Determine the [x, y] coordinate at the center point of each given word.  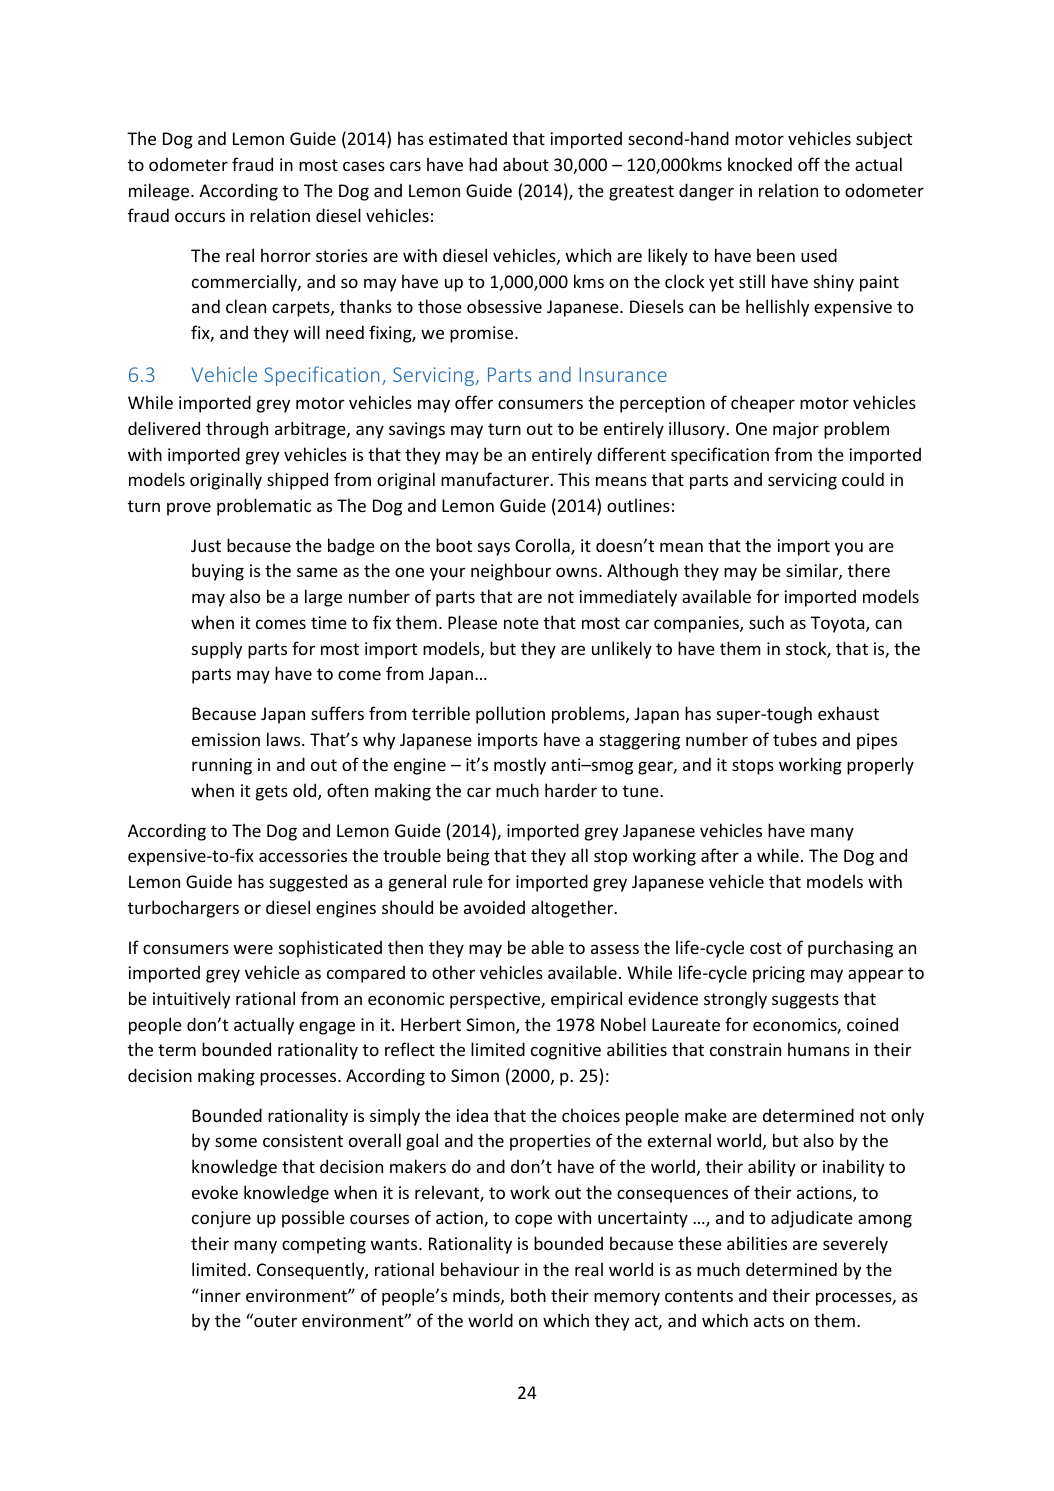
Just [206, 545]
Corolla [543, 546]
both [528, 1295]
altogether [573, 909]
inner [219, 1295]
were [253, 949]
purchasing [850, 949]
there [869, 570]
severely [855, 1245]
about [526, 164]
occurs [200, 217]
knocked [760, 164]
